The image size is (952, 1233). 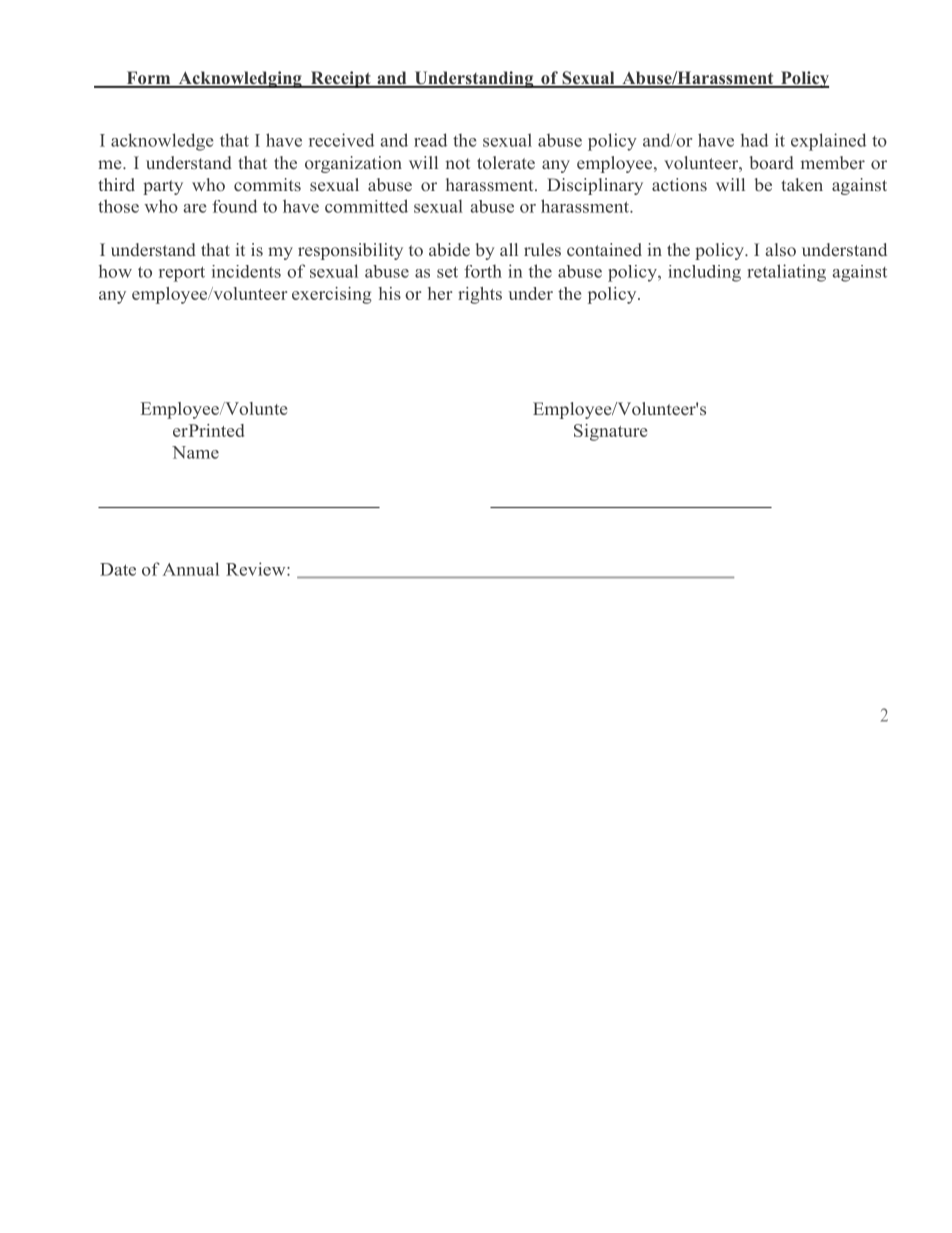 What do you see at coordinates (240, 79) in the screenshot?
I see `Acknowledging` at bounding box center [240, 79].
